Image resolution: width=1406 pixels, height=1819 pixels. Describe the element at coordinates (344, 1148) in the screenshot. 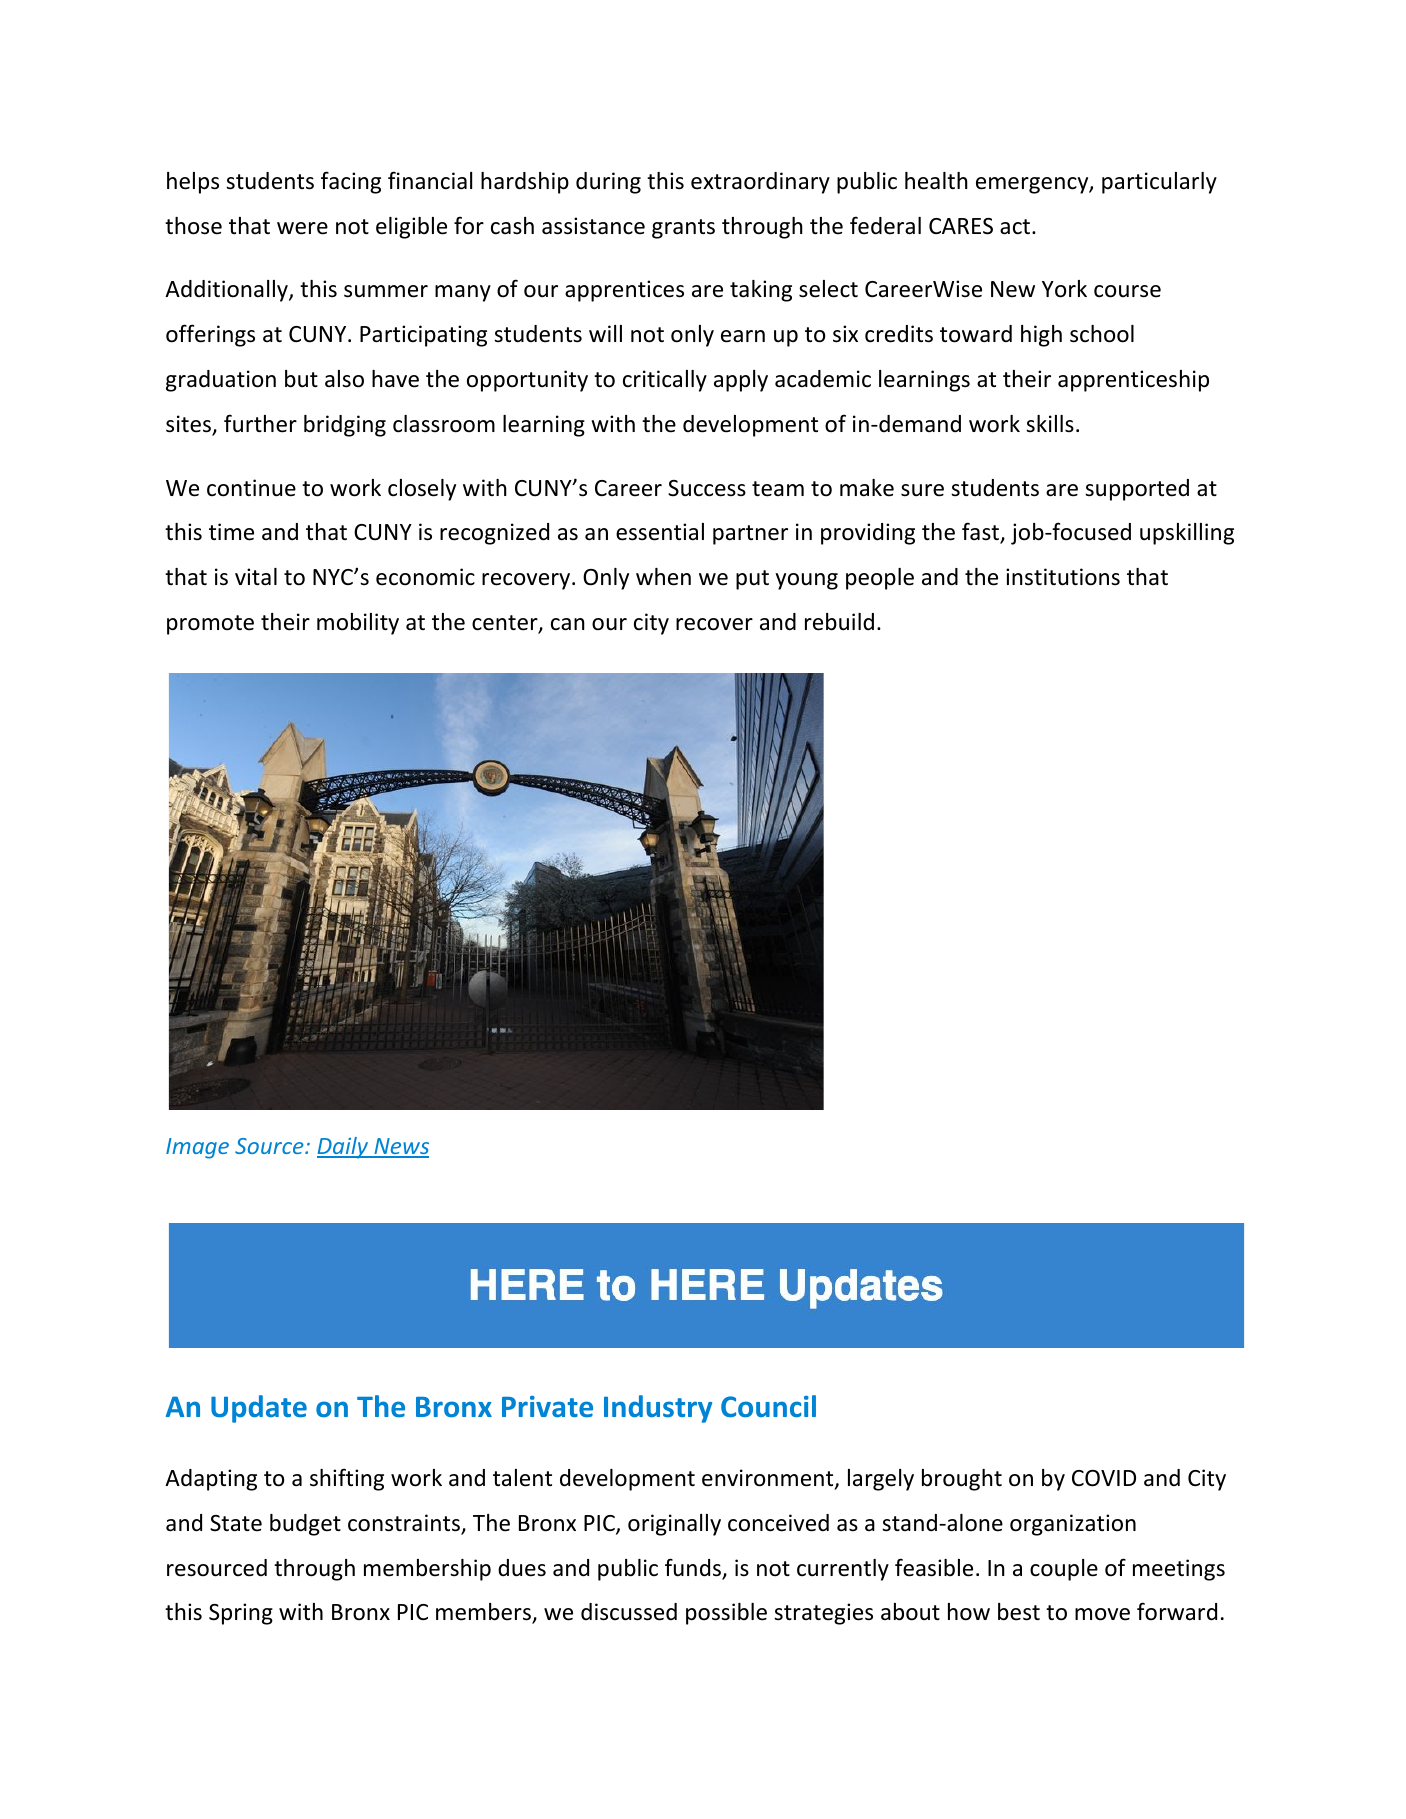

I see `Daily` at that location.
